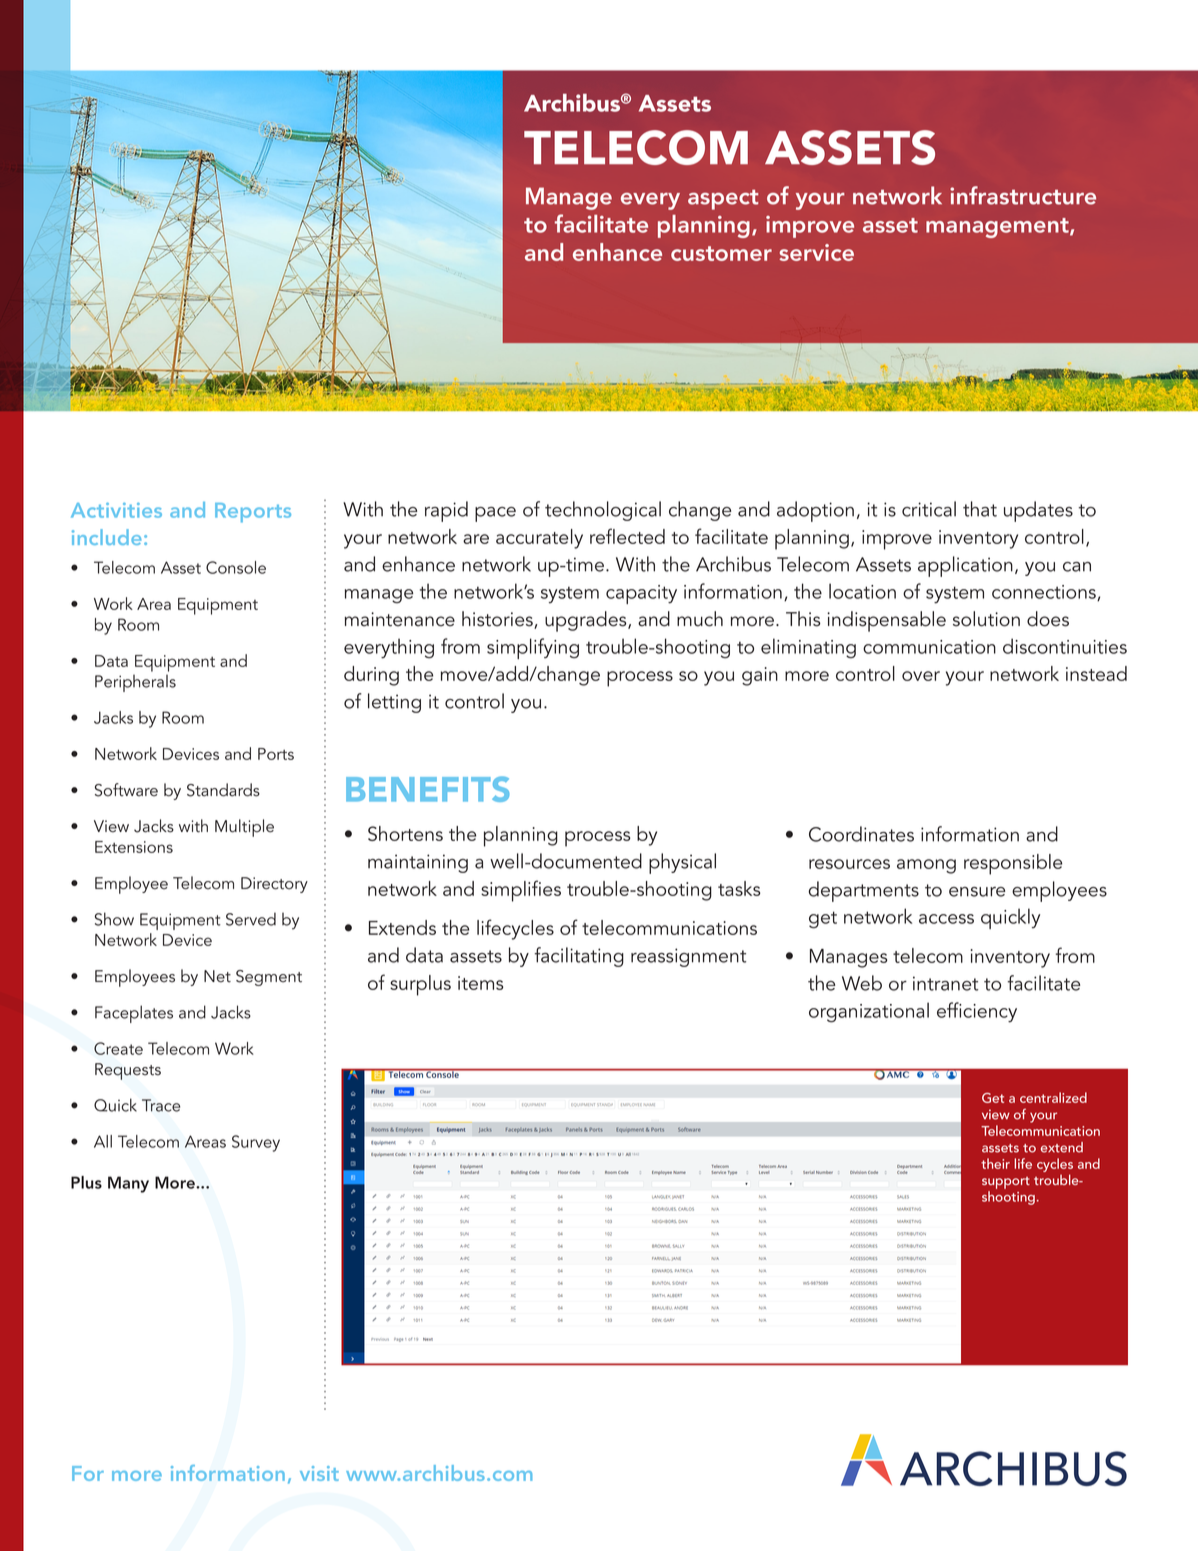  Describe the element at coordinates (319, 1473) in the image. I see `visit` at that location.
